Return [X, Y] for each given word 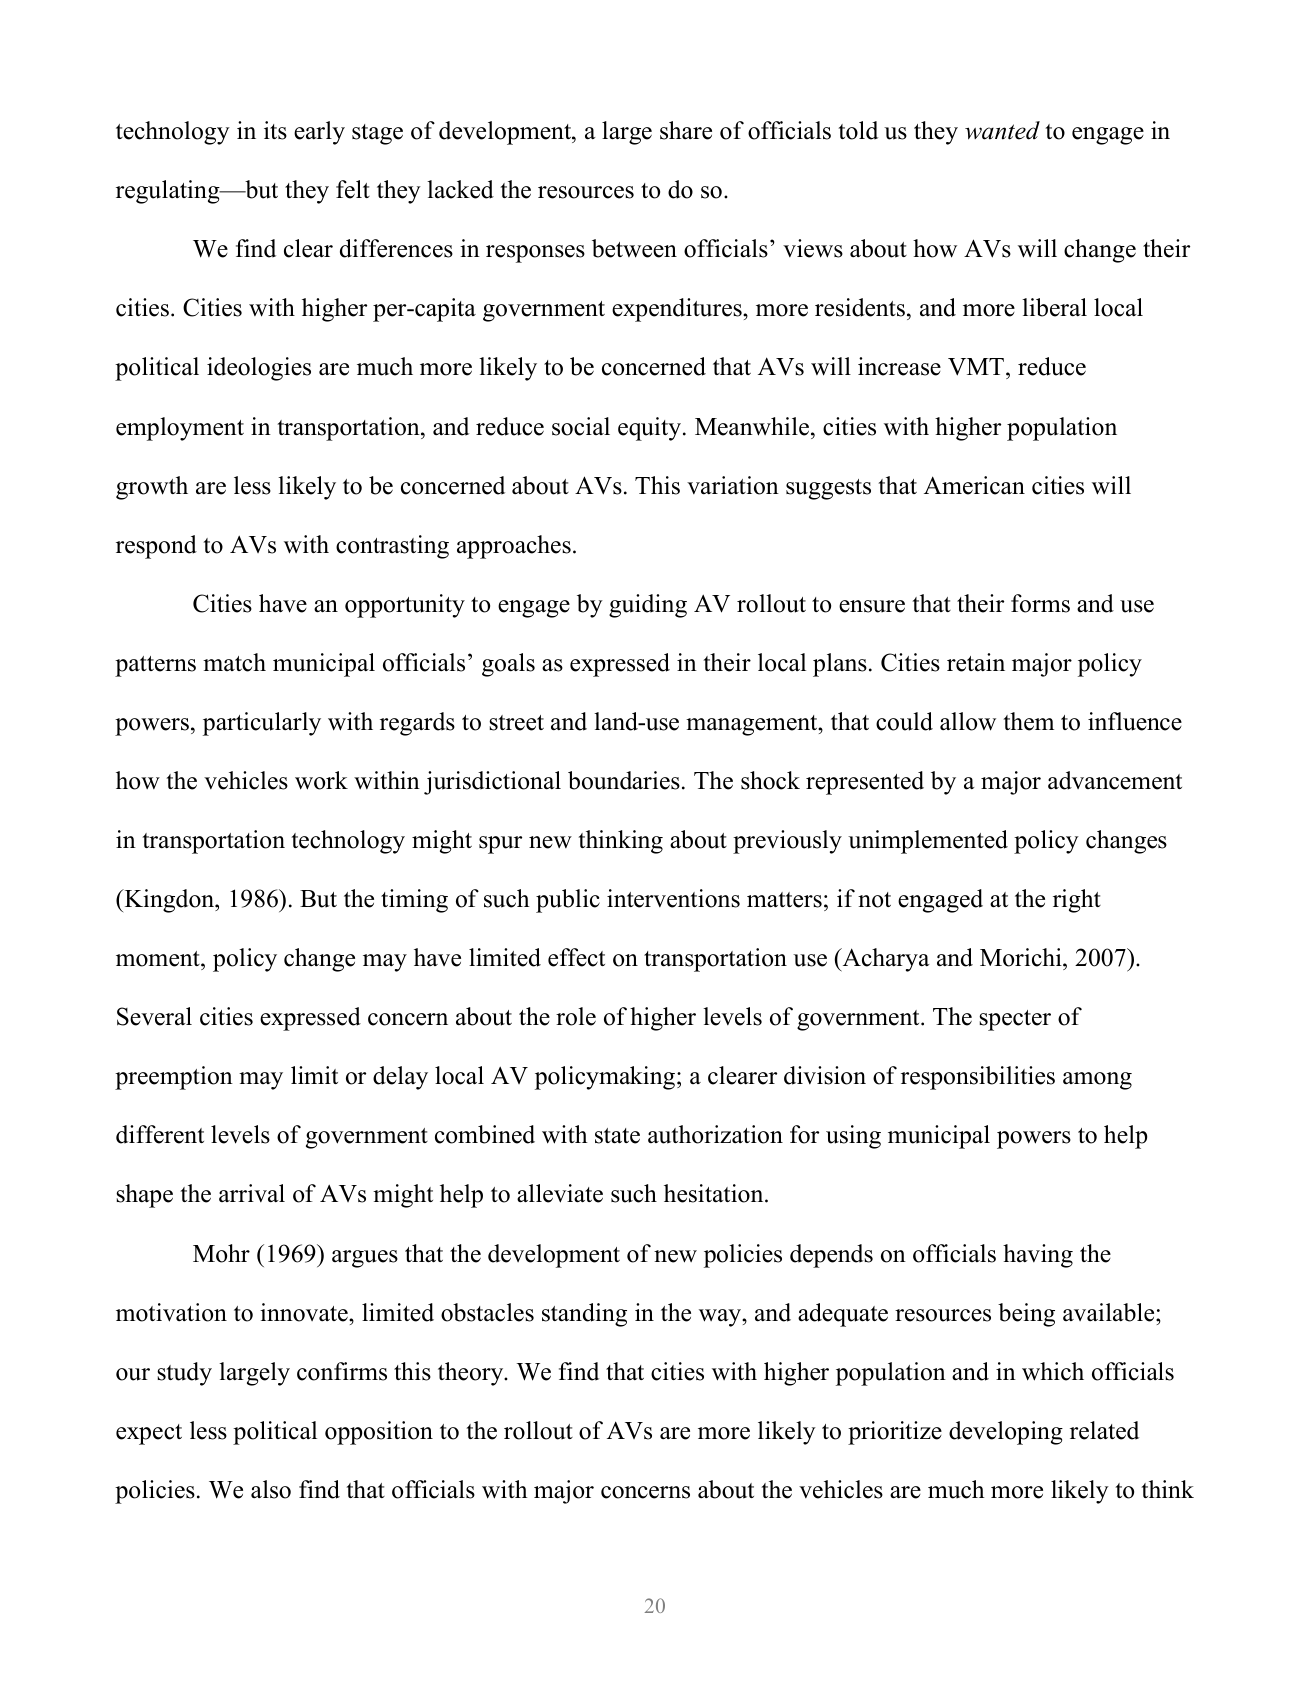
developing [1006, 1433]
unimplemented [928, 842]
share [686, 130]
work [321, 780]
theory [472, 1374]
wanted [1002, 130]
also [271, 1489]
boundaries [624, 780]
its [275, 130]
